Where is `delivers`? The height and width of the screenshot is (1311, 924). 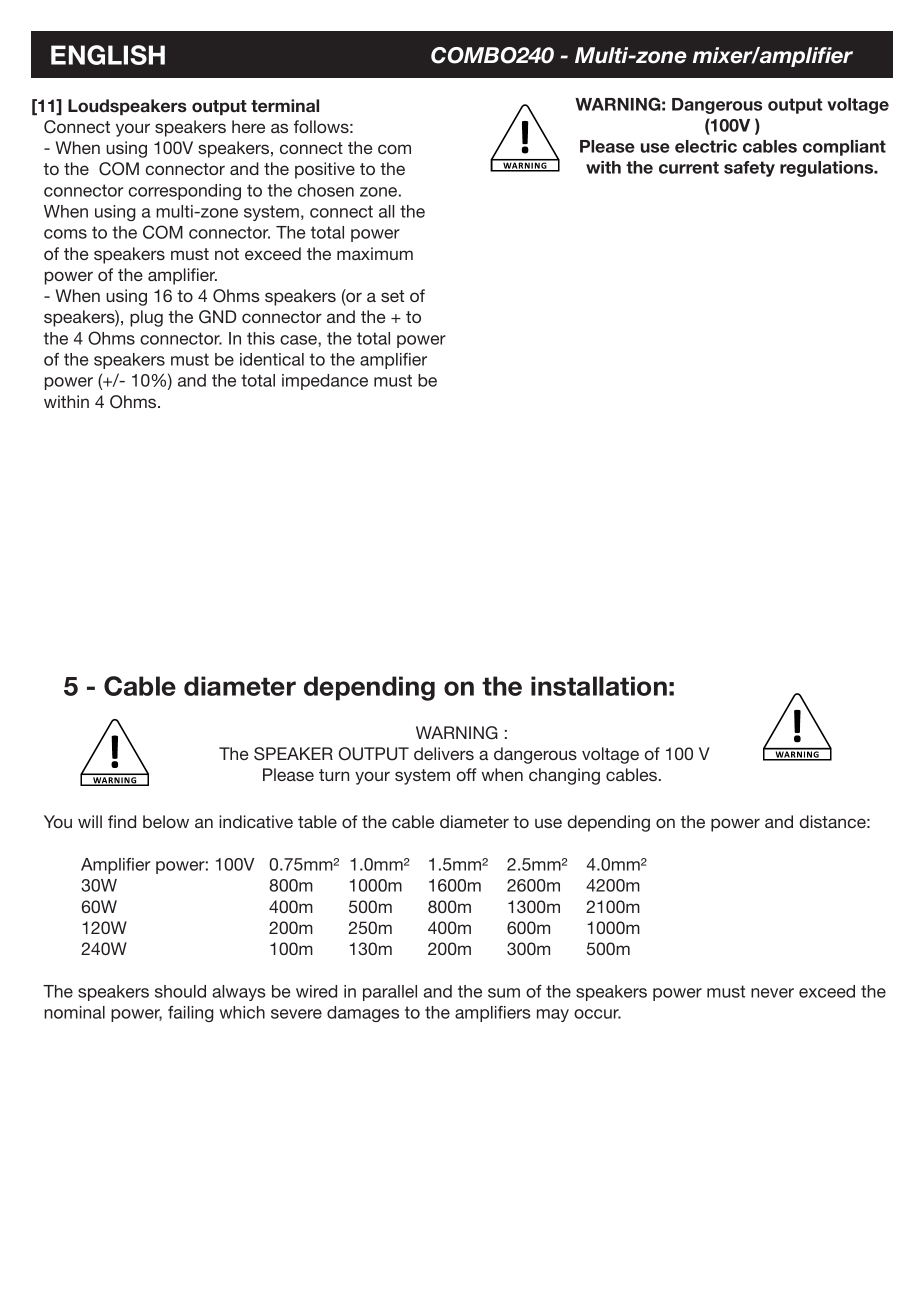 delivers is located at coordinates (444, 753).
